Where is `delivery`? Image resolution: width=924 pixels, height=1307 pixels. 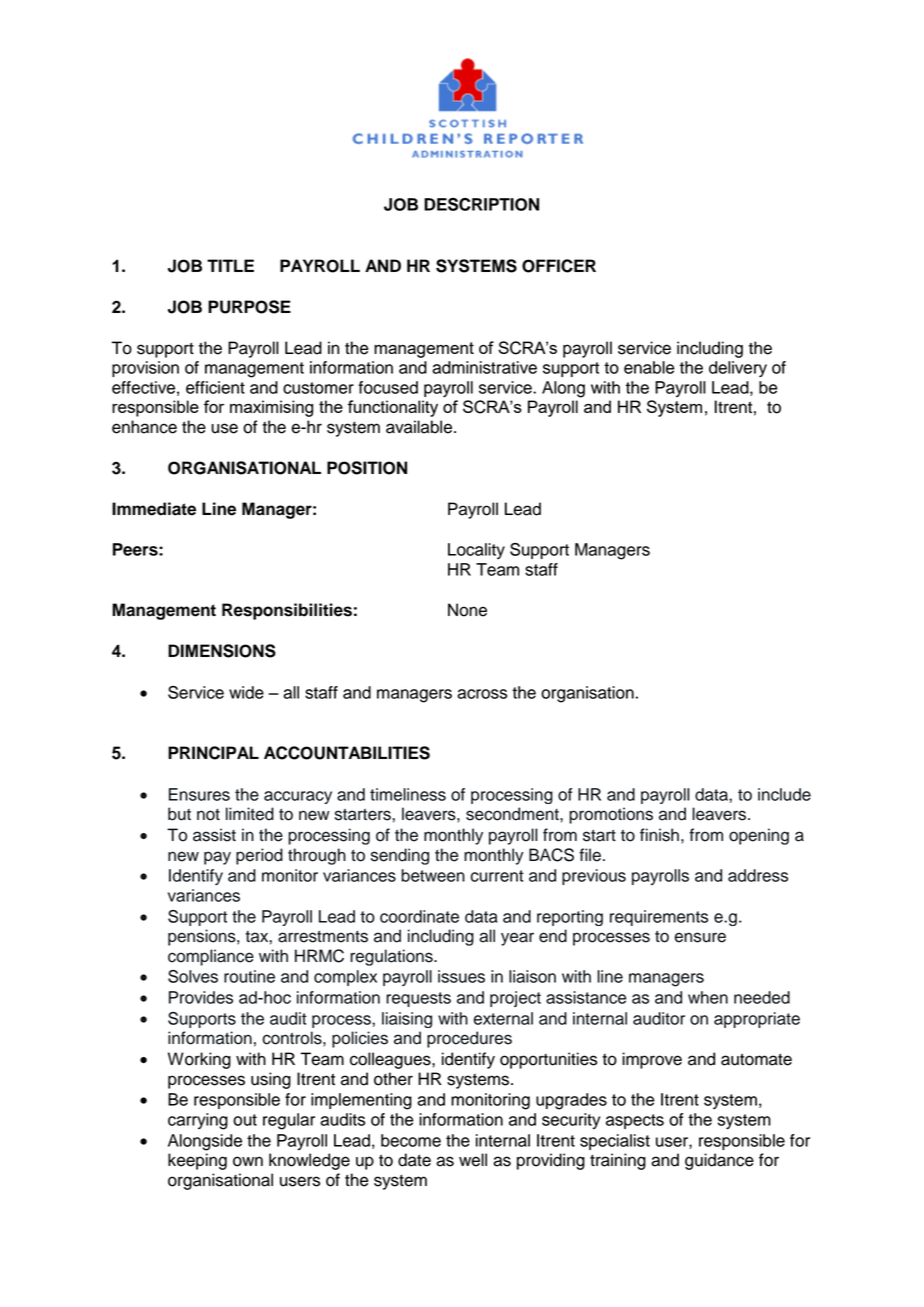
delivery is located at coordinates (738, 369).
